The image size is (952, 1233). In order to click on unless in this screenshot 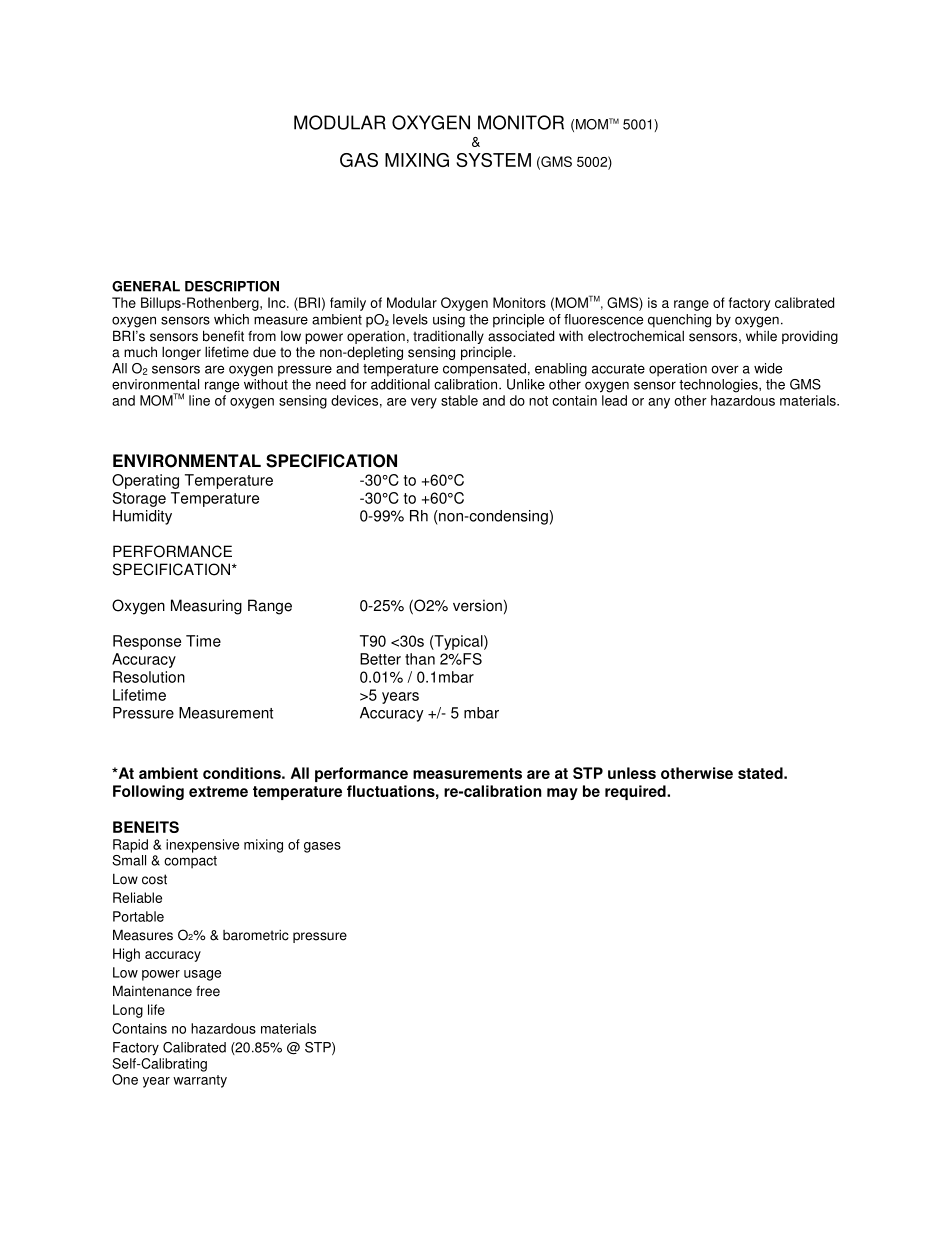, I will do `click(632, 773)`.
